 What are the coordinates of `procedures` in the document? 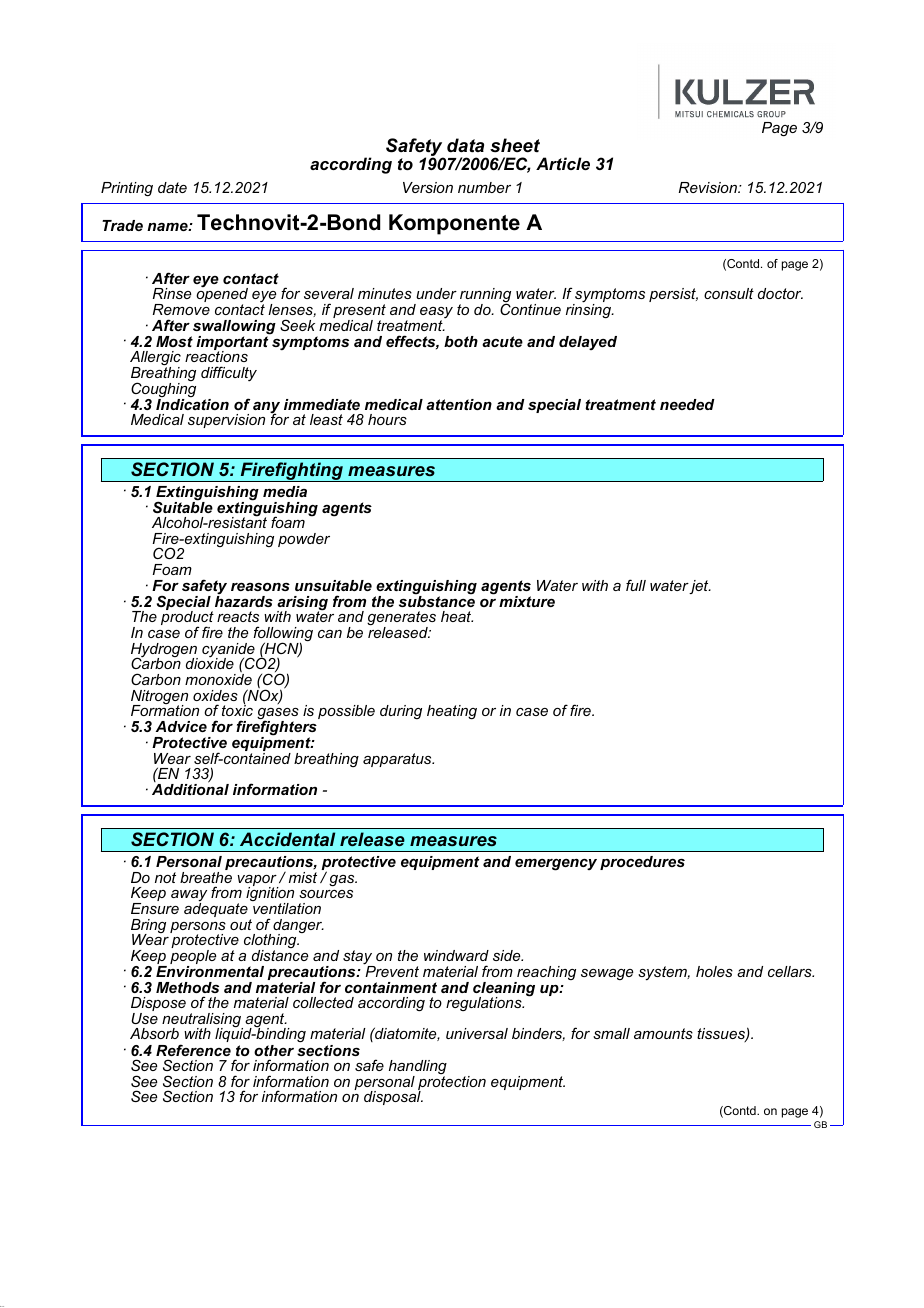 It's located at (642, 863).
